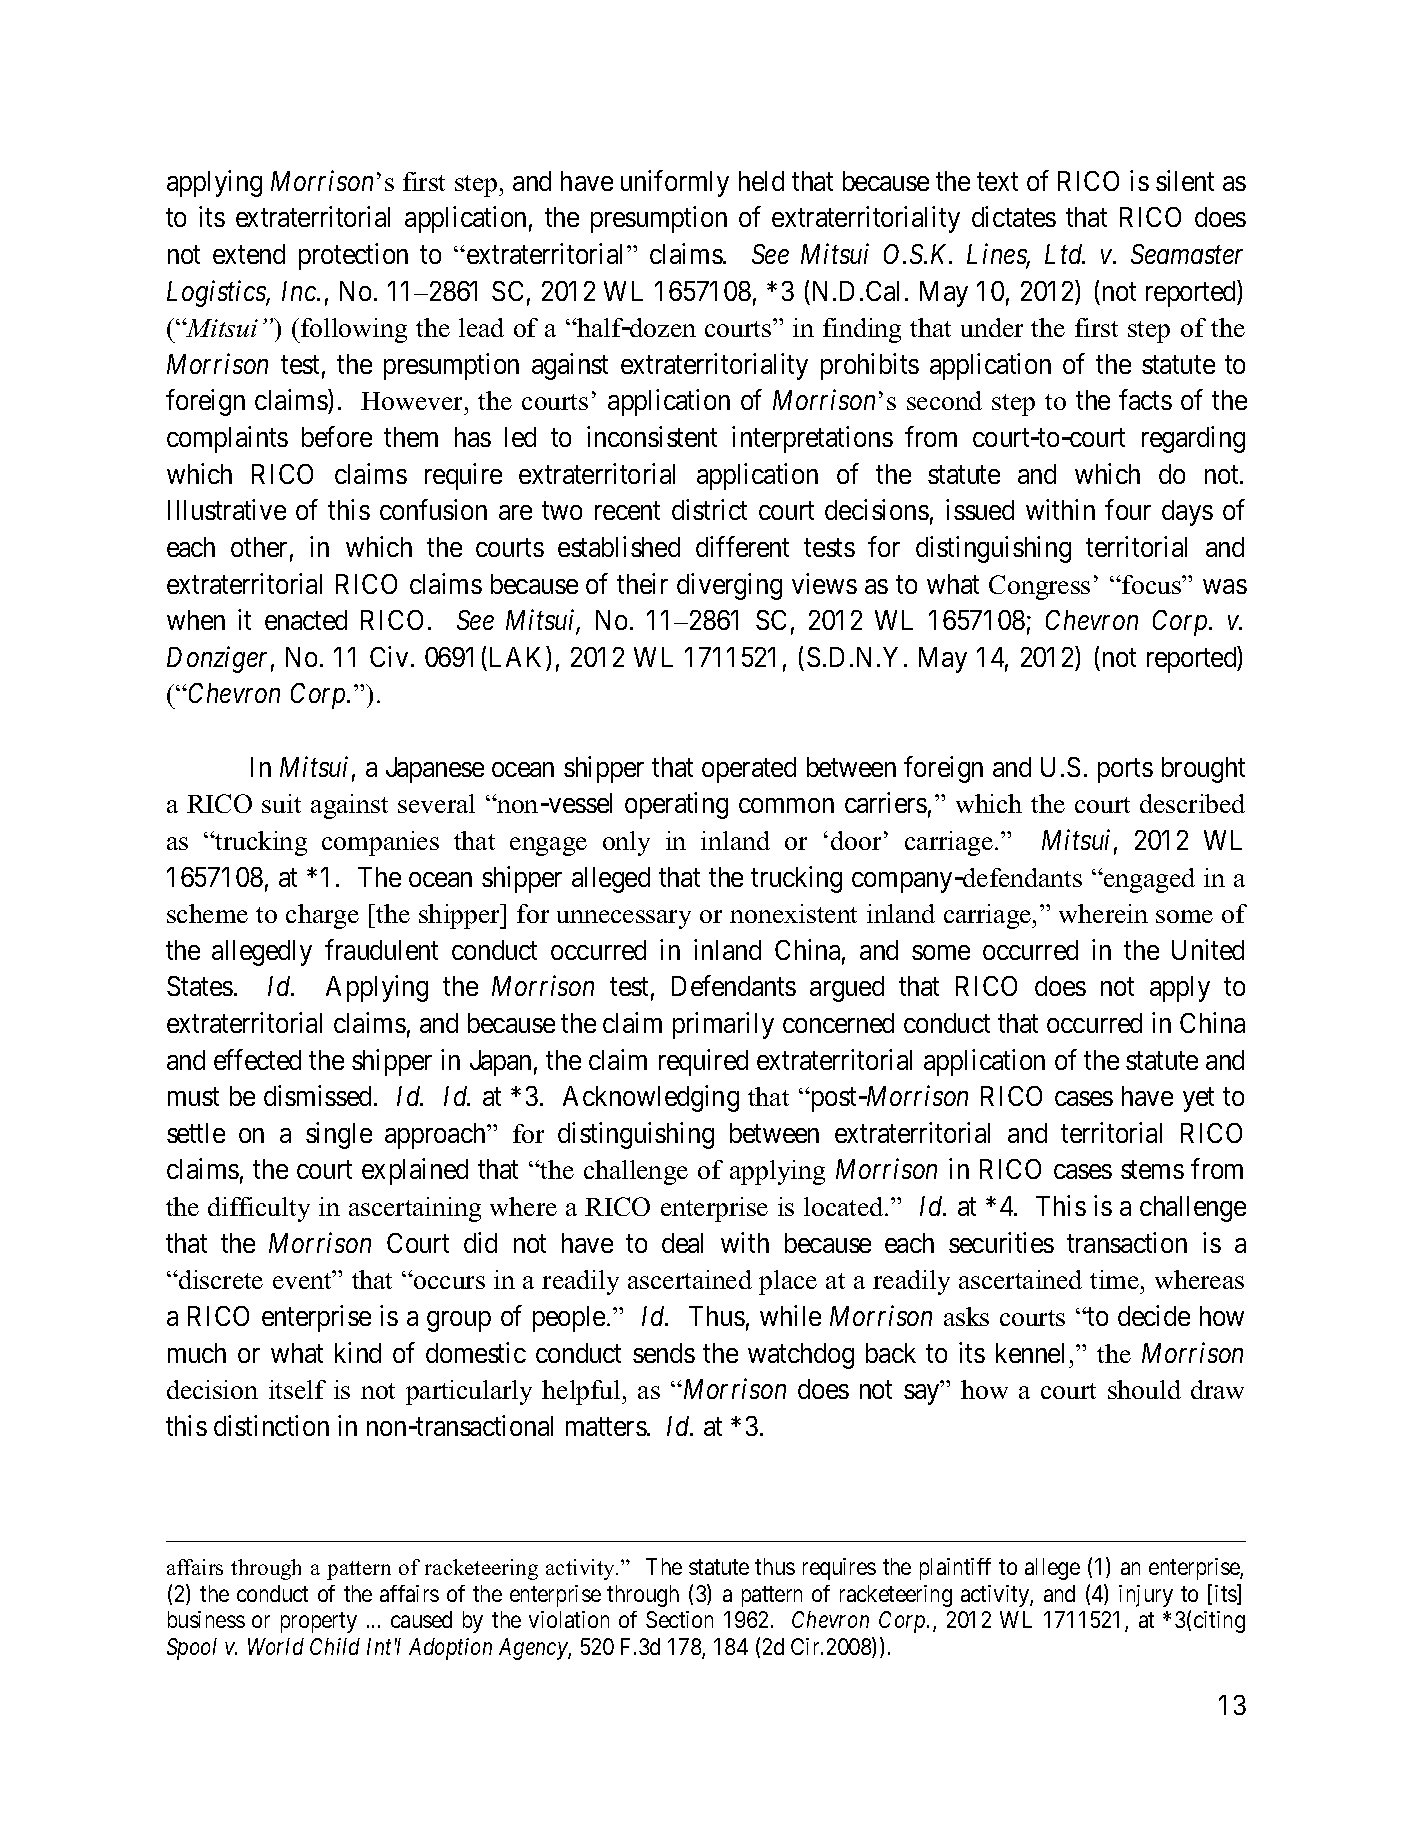 The height and width of the screenshot is (1827, 1412). What do you see at coordinates (624, 919) in the screenshot?
I see `unnecessary` at bounding box center [624, 919].
